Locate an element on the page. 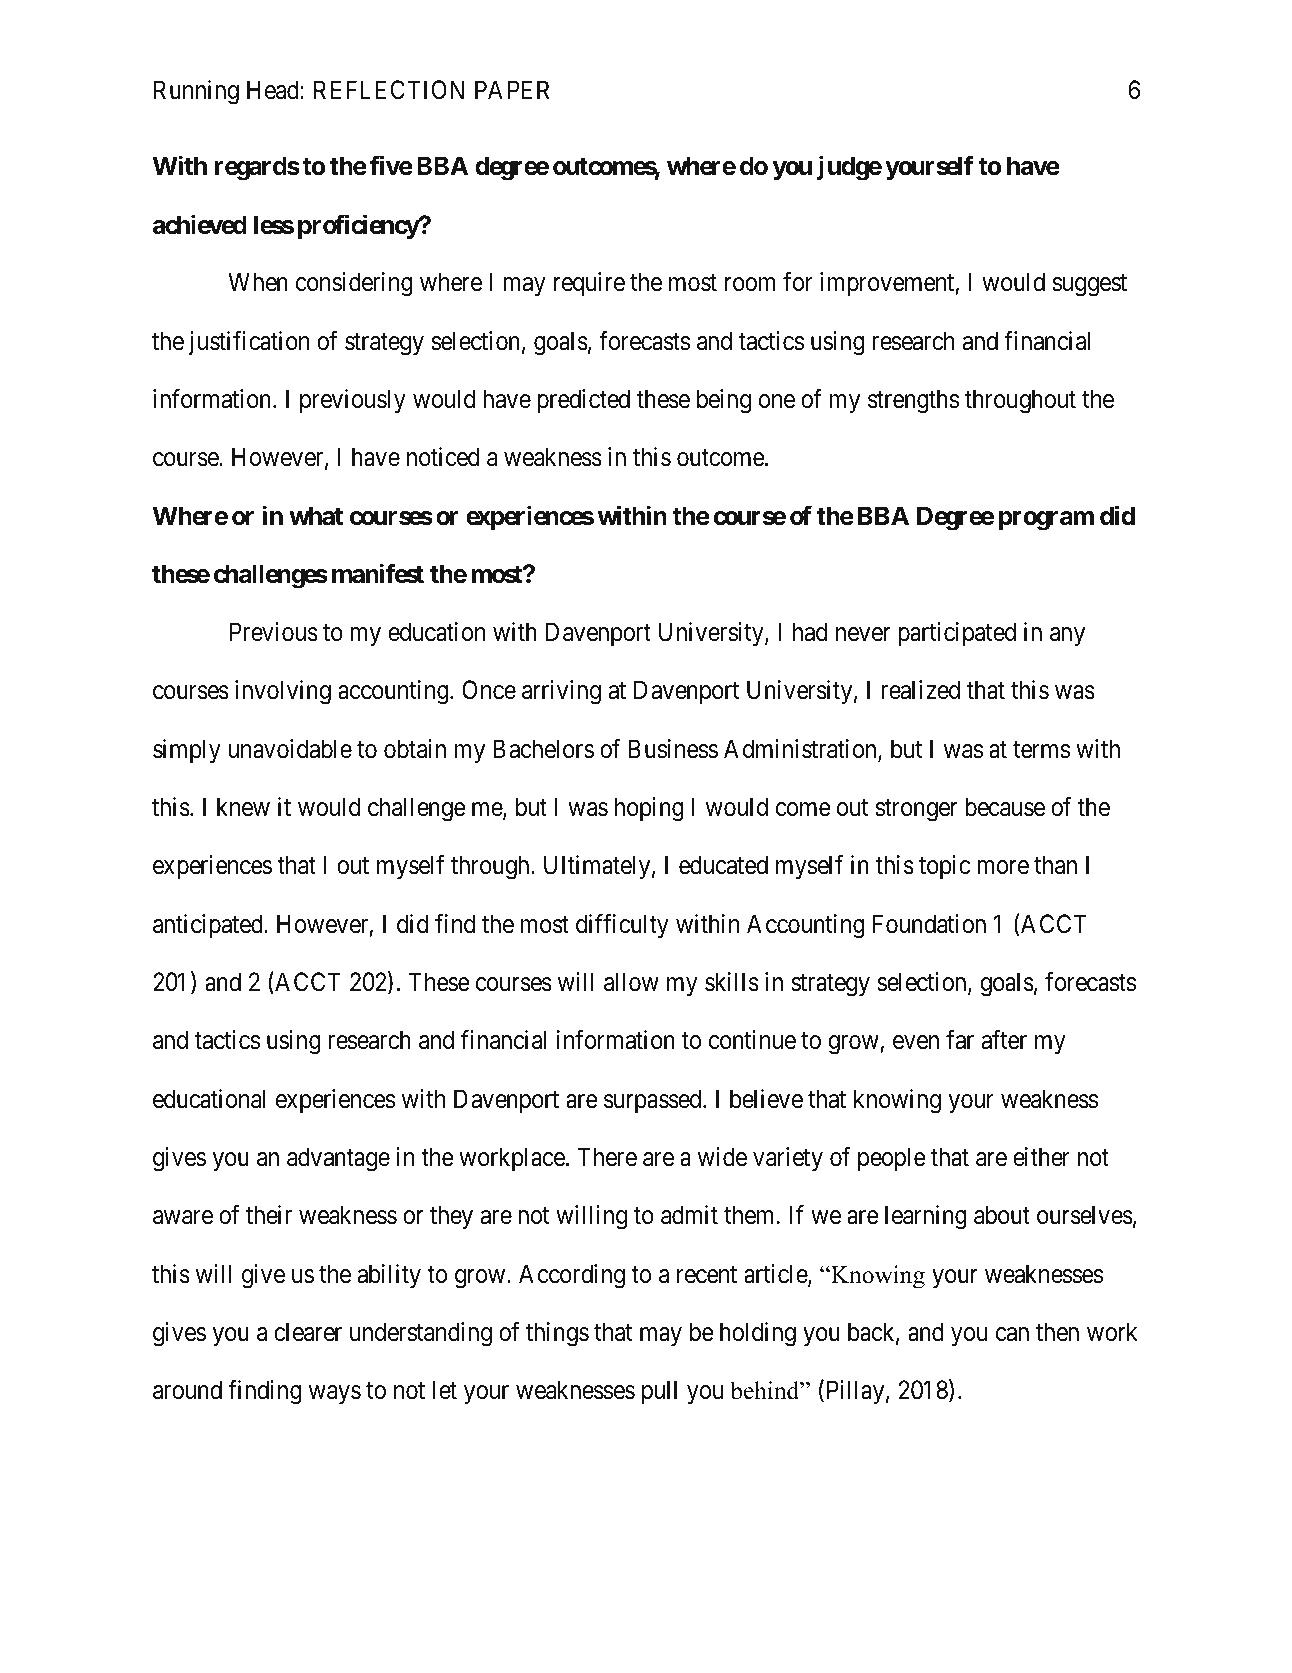 The width and height of the document is (1292, 1673). suggest is located at coordinates (1090, 286).
